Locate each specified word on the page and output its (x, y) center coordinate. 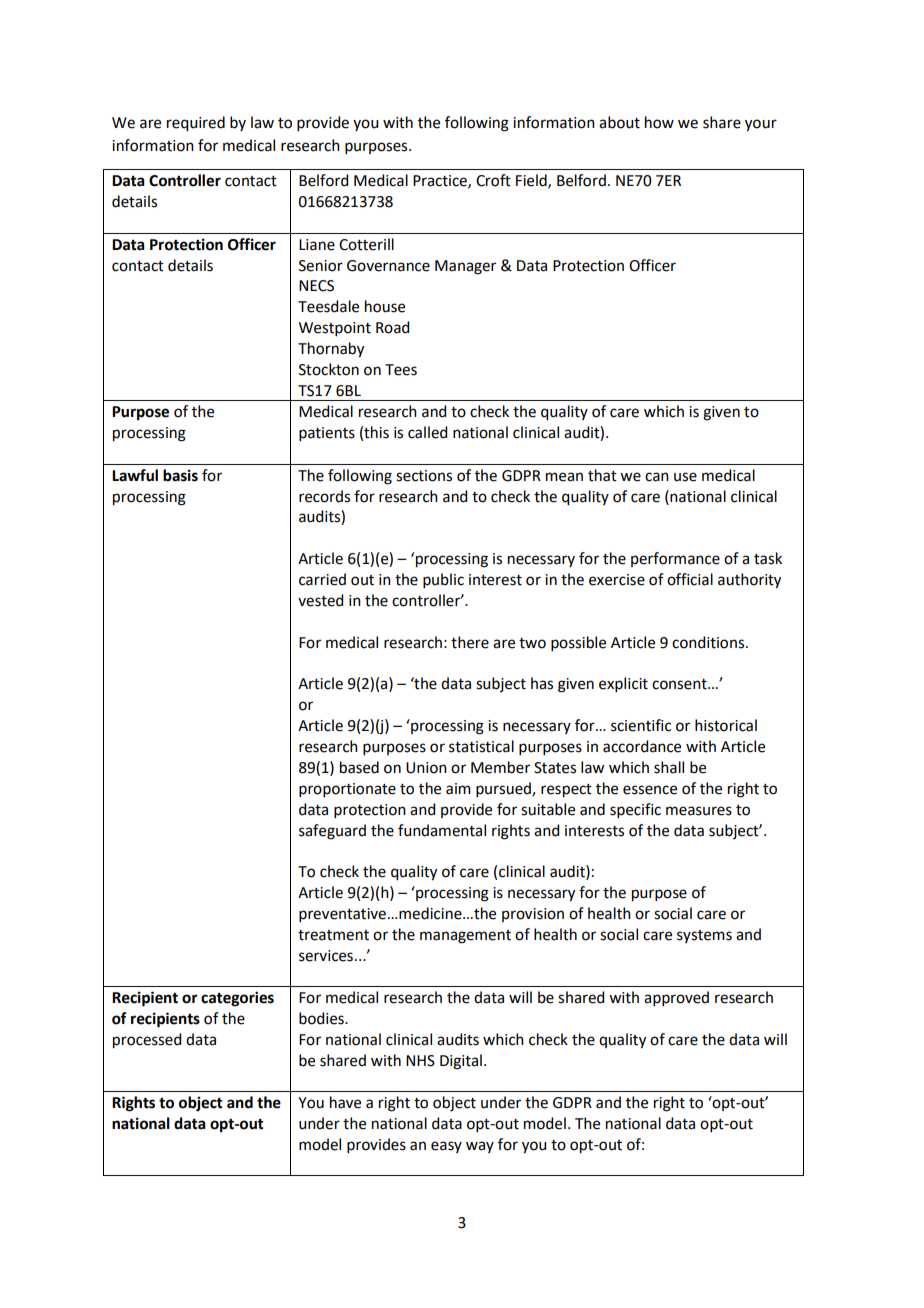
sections (424, 476)
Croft (493, 180)
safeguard (332, 832)
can (657, 477)
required (196, 124)
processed (147, 1041)
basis (180, 475)
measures (699, 811)
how (659, 122)
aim (458, 789)
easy (446, 1147)
